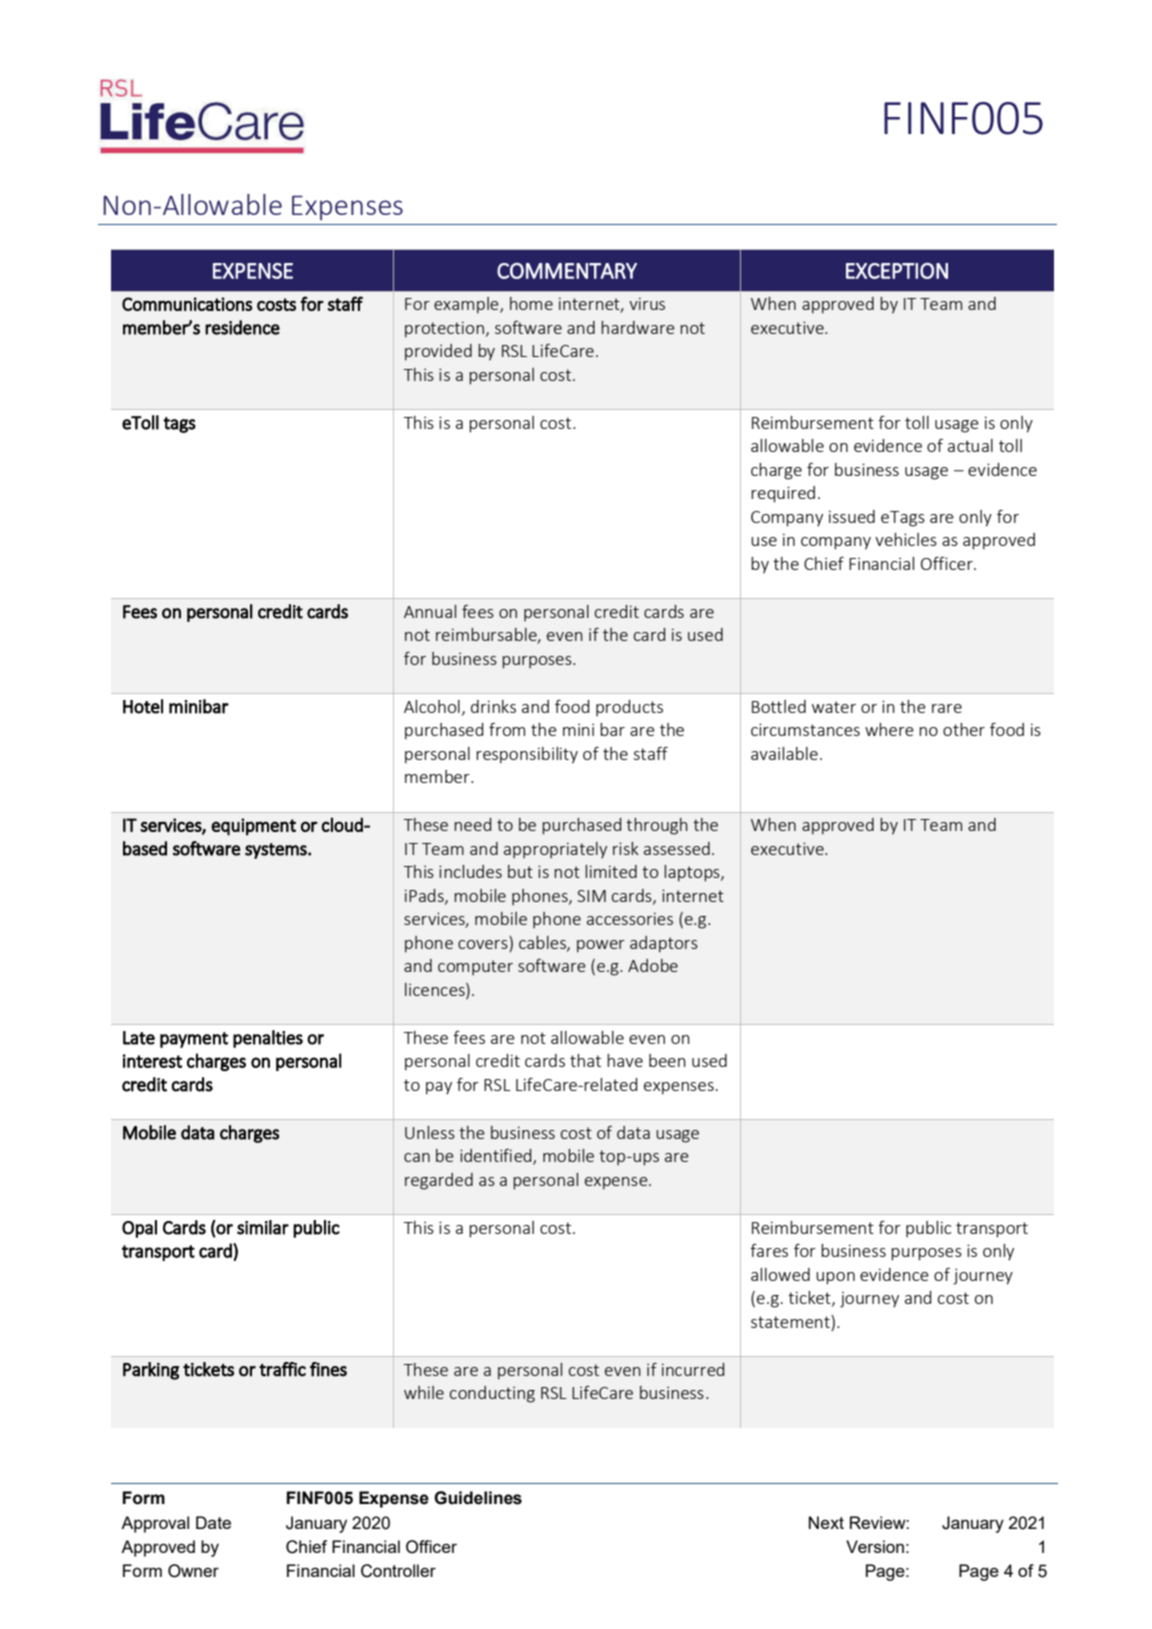 The width and height of the screenshot is (1152, 1629). Describe the element at coordinates (875, 1546) in the screenshot. I see `Version` at that location.
